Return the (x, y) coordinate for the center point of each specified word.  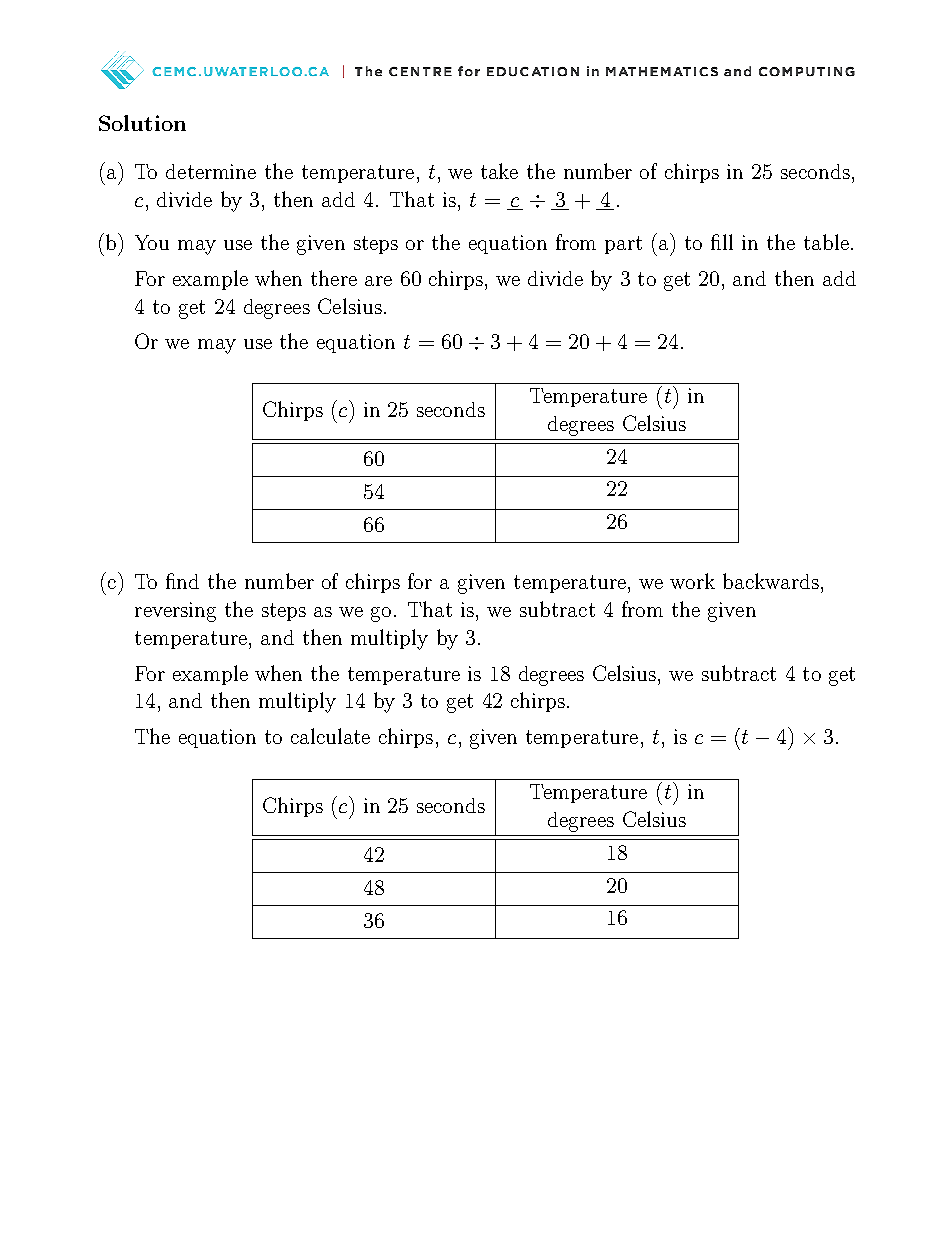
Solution (142, 123)
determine (211, 171)
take (499, 171)
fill (722, 242)
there (334, 278)
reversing (175, 612)
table (826, 242)
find (182, 581)
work (692, 581)
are (378, 281)
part (623, 245)
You (152, 242)
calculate (330, 736)
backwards (771, 581)
